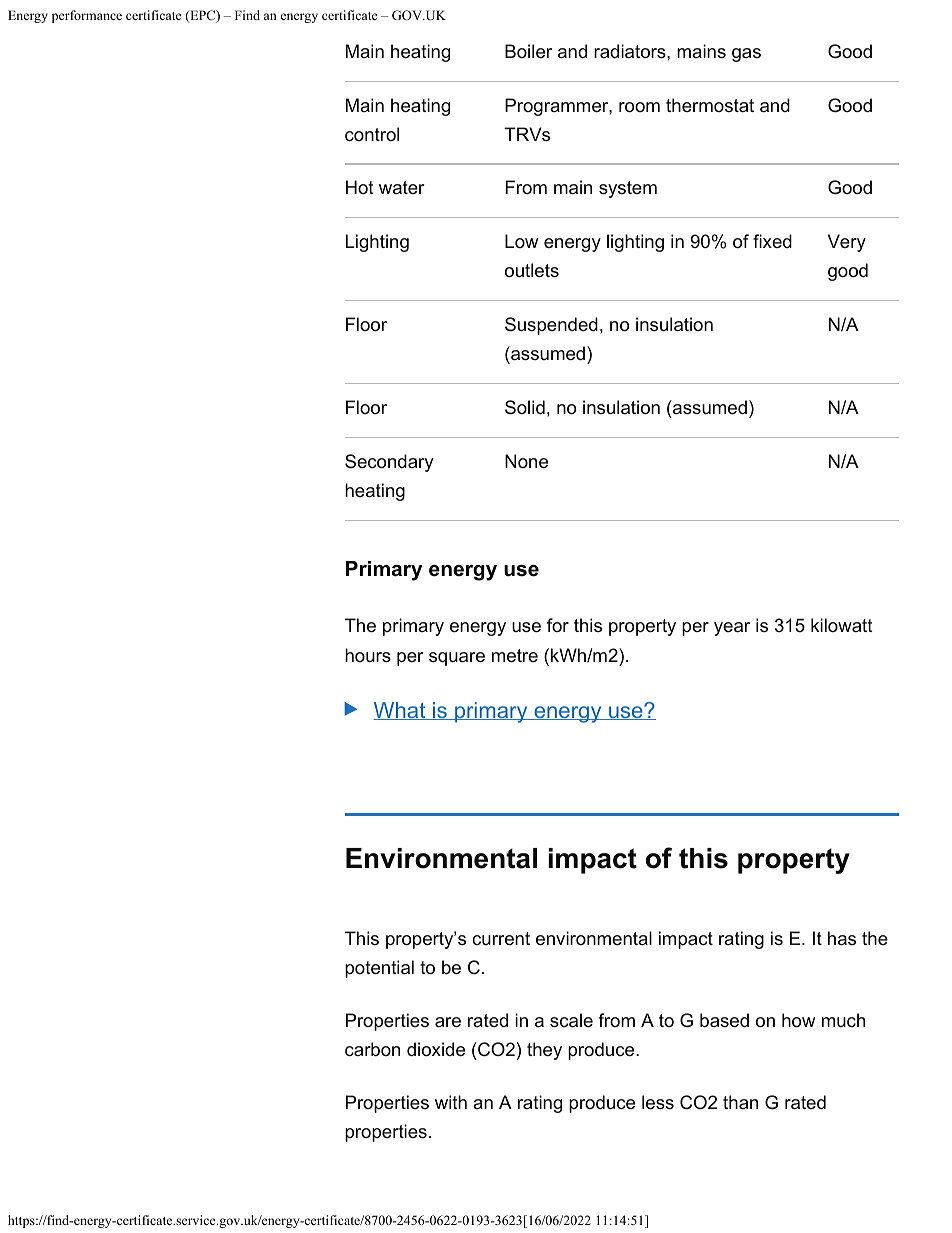 This page has width=952, height=1233. Describe the element at coordinates (528, 51) in the page. I see `Boiler` at that location.
